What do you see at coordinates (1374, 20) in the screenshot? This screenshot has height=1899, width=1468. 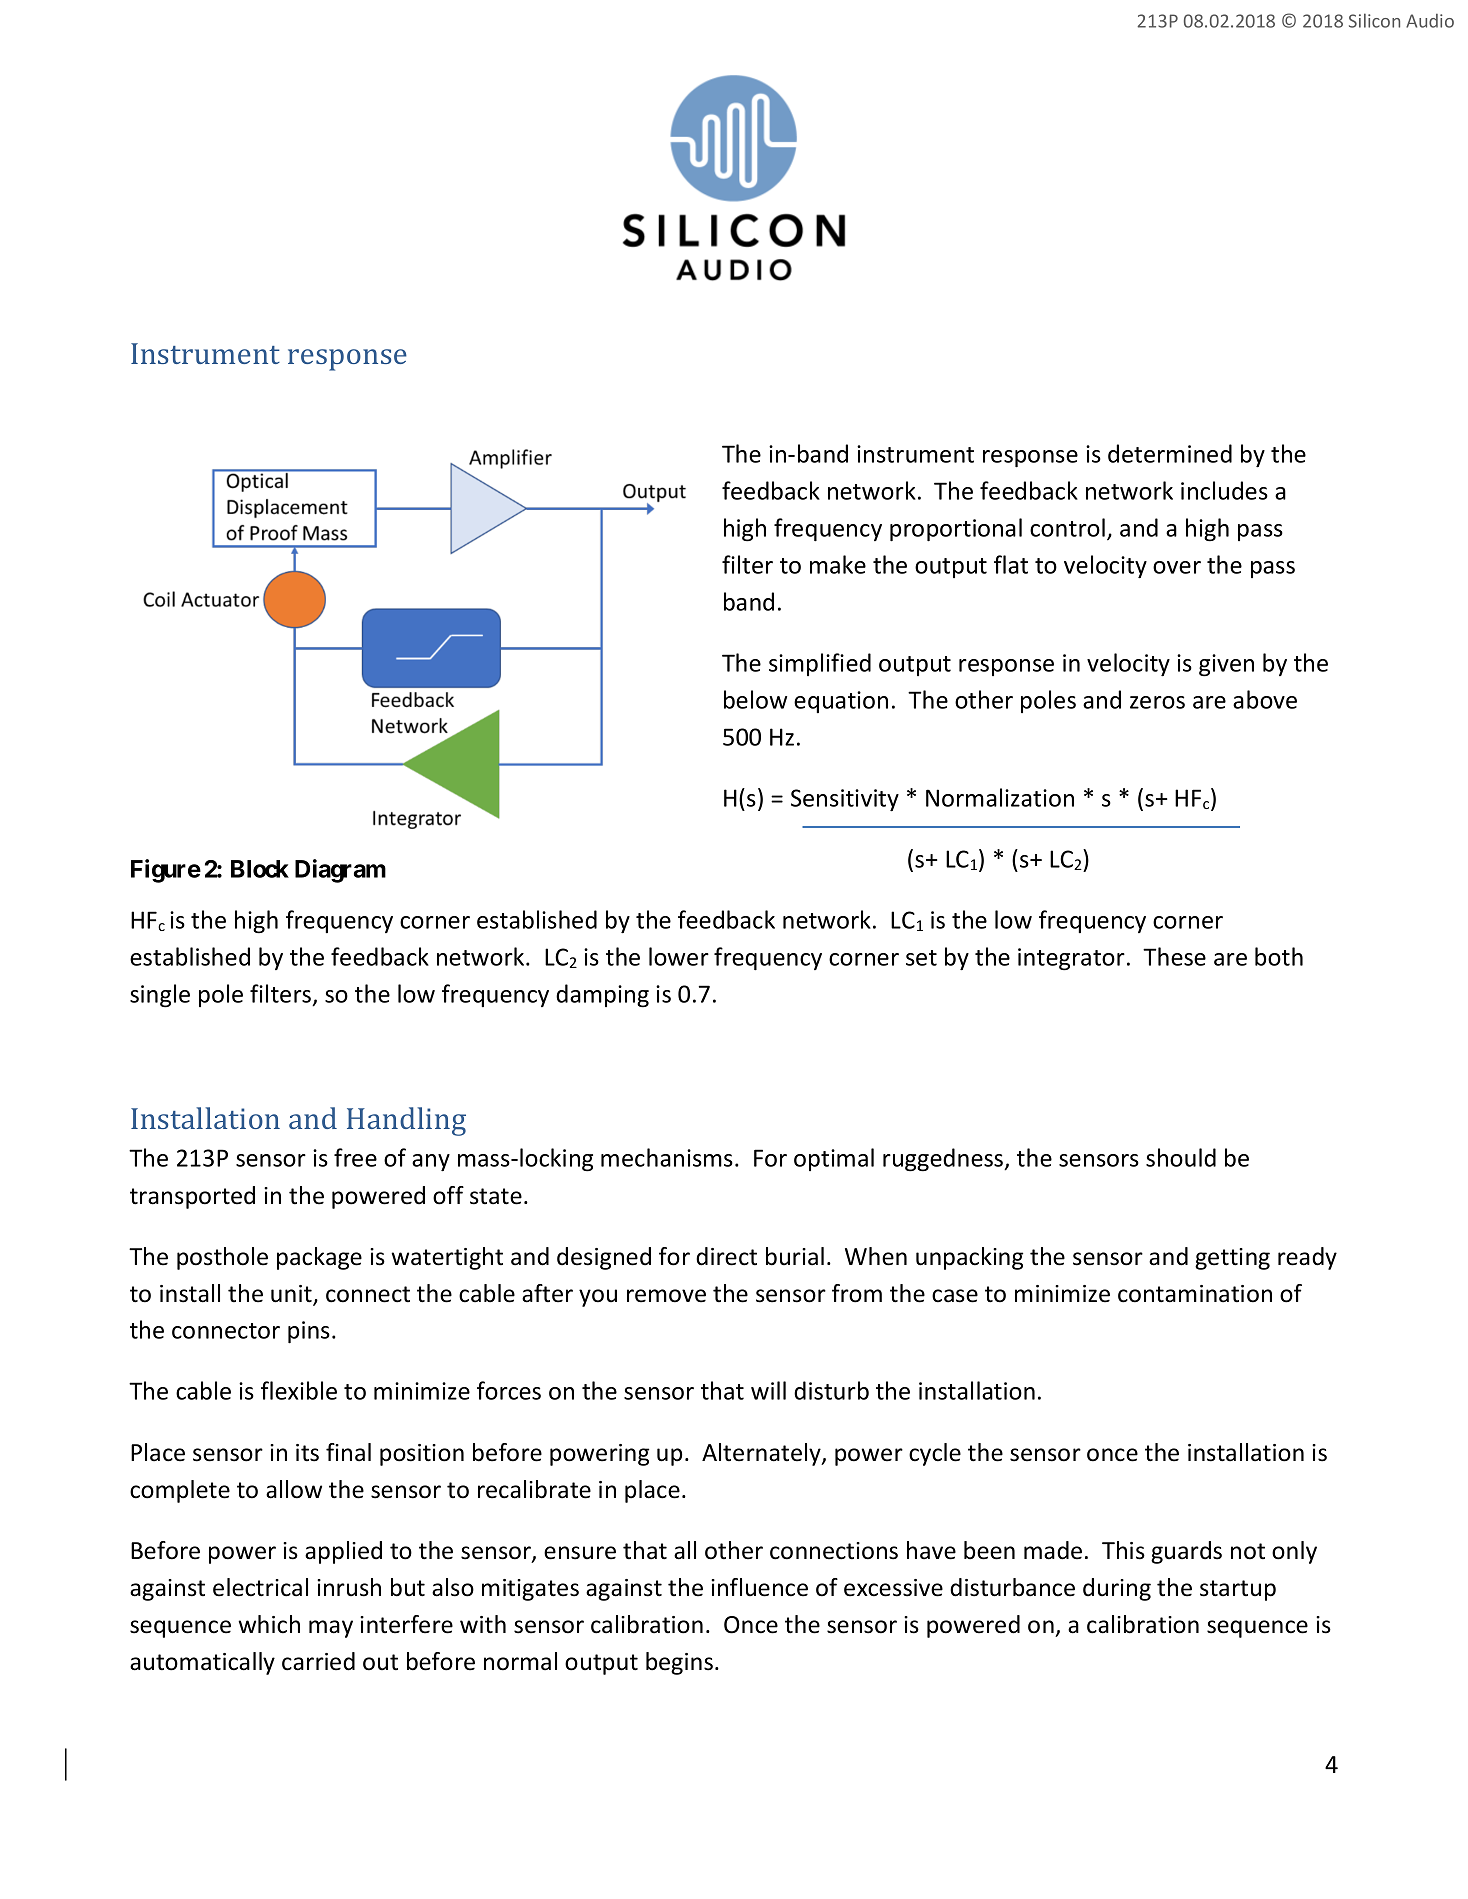 I see `Silicon` at bounding box center [1374, 20].
